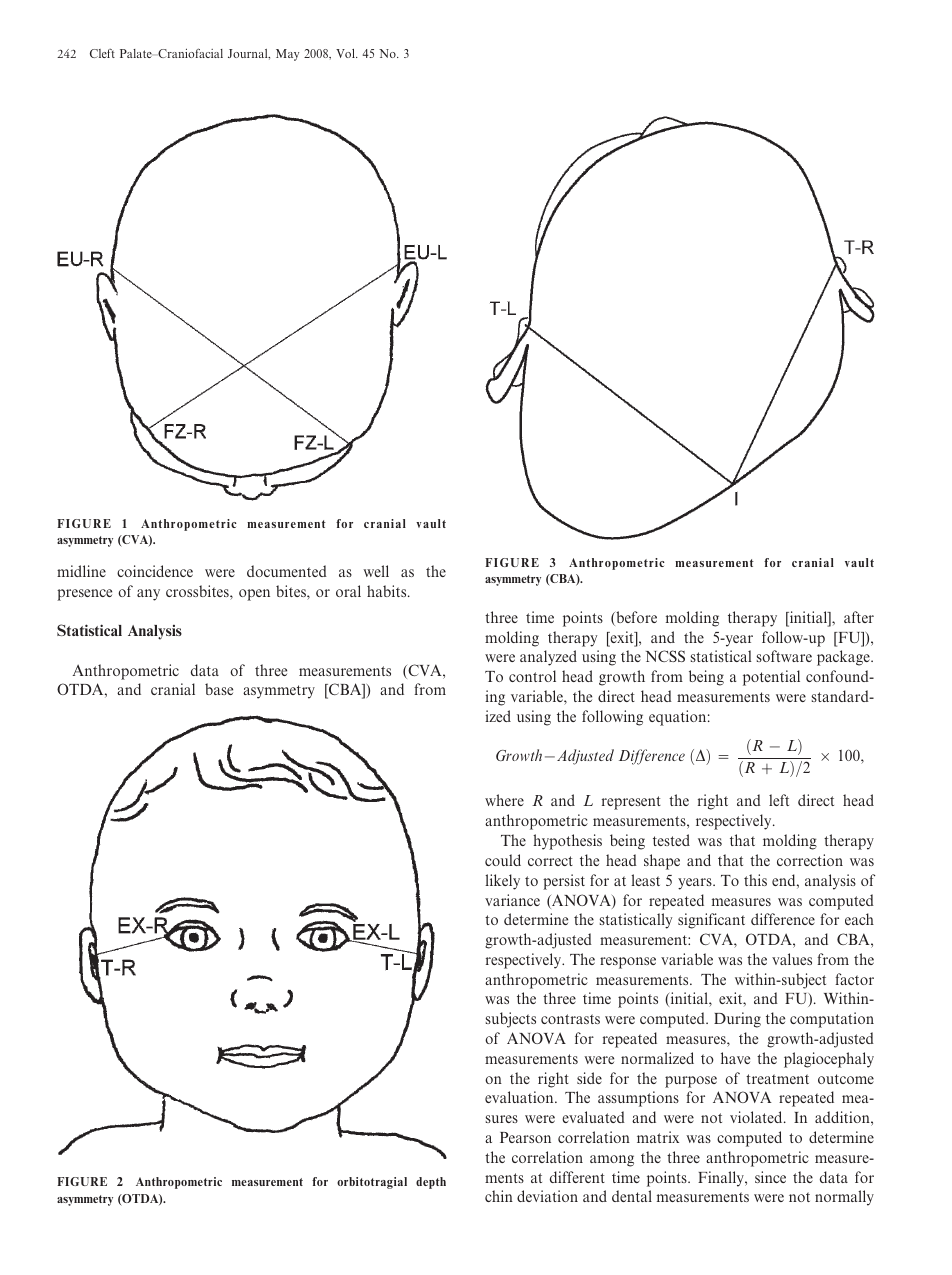 This screenshot has width=952, height=1275. Describe the element at coordinates (287, 55) in the screenshot. I see `May` at that location.
